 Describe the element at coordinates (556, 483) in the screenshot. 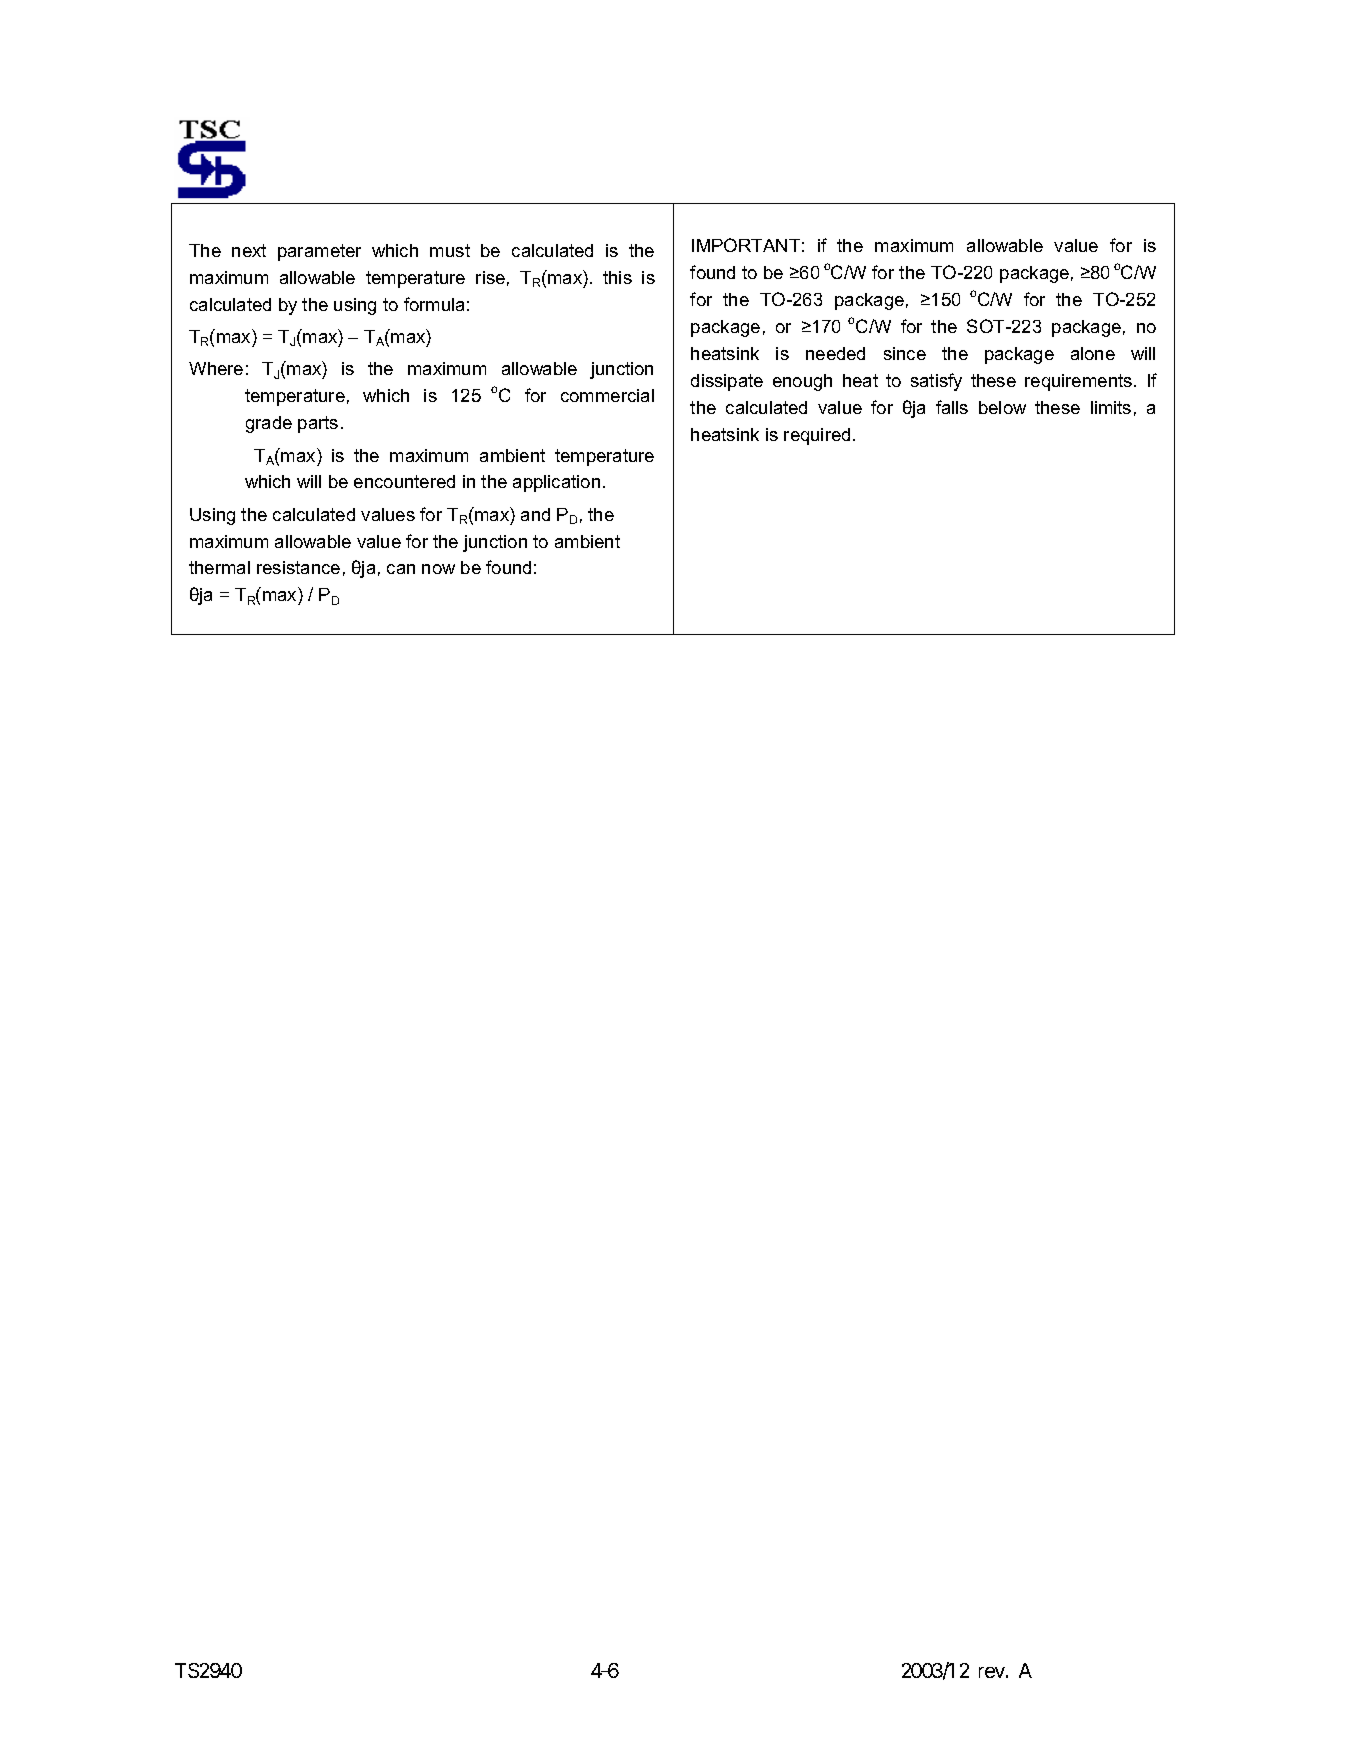

I see `application` at that location.
